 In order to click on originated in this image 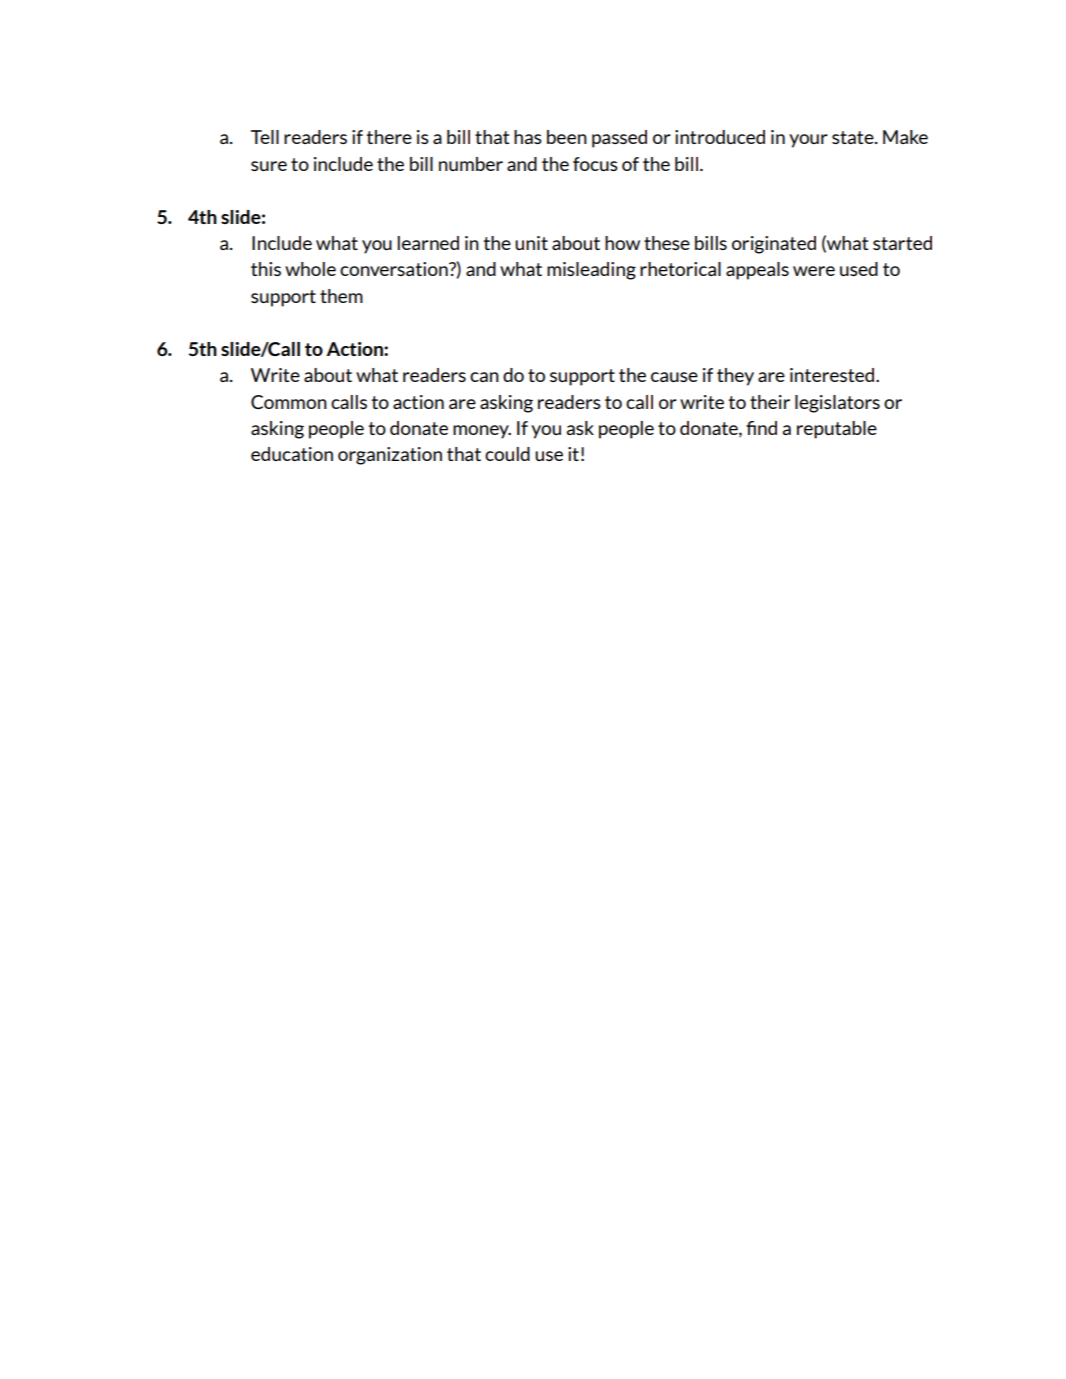, I will do `click(774, 245)`.
